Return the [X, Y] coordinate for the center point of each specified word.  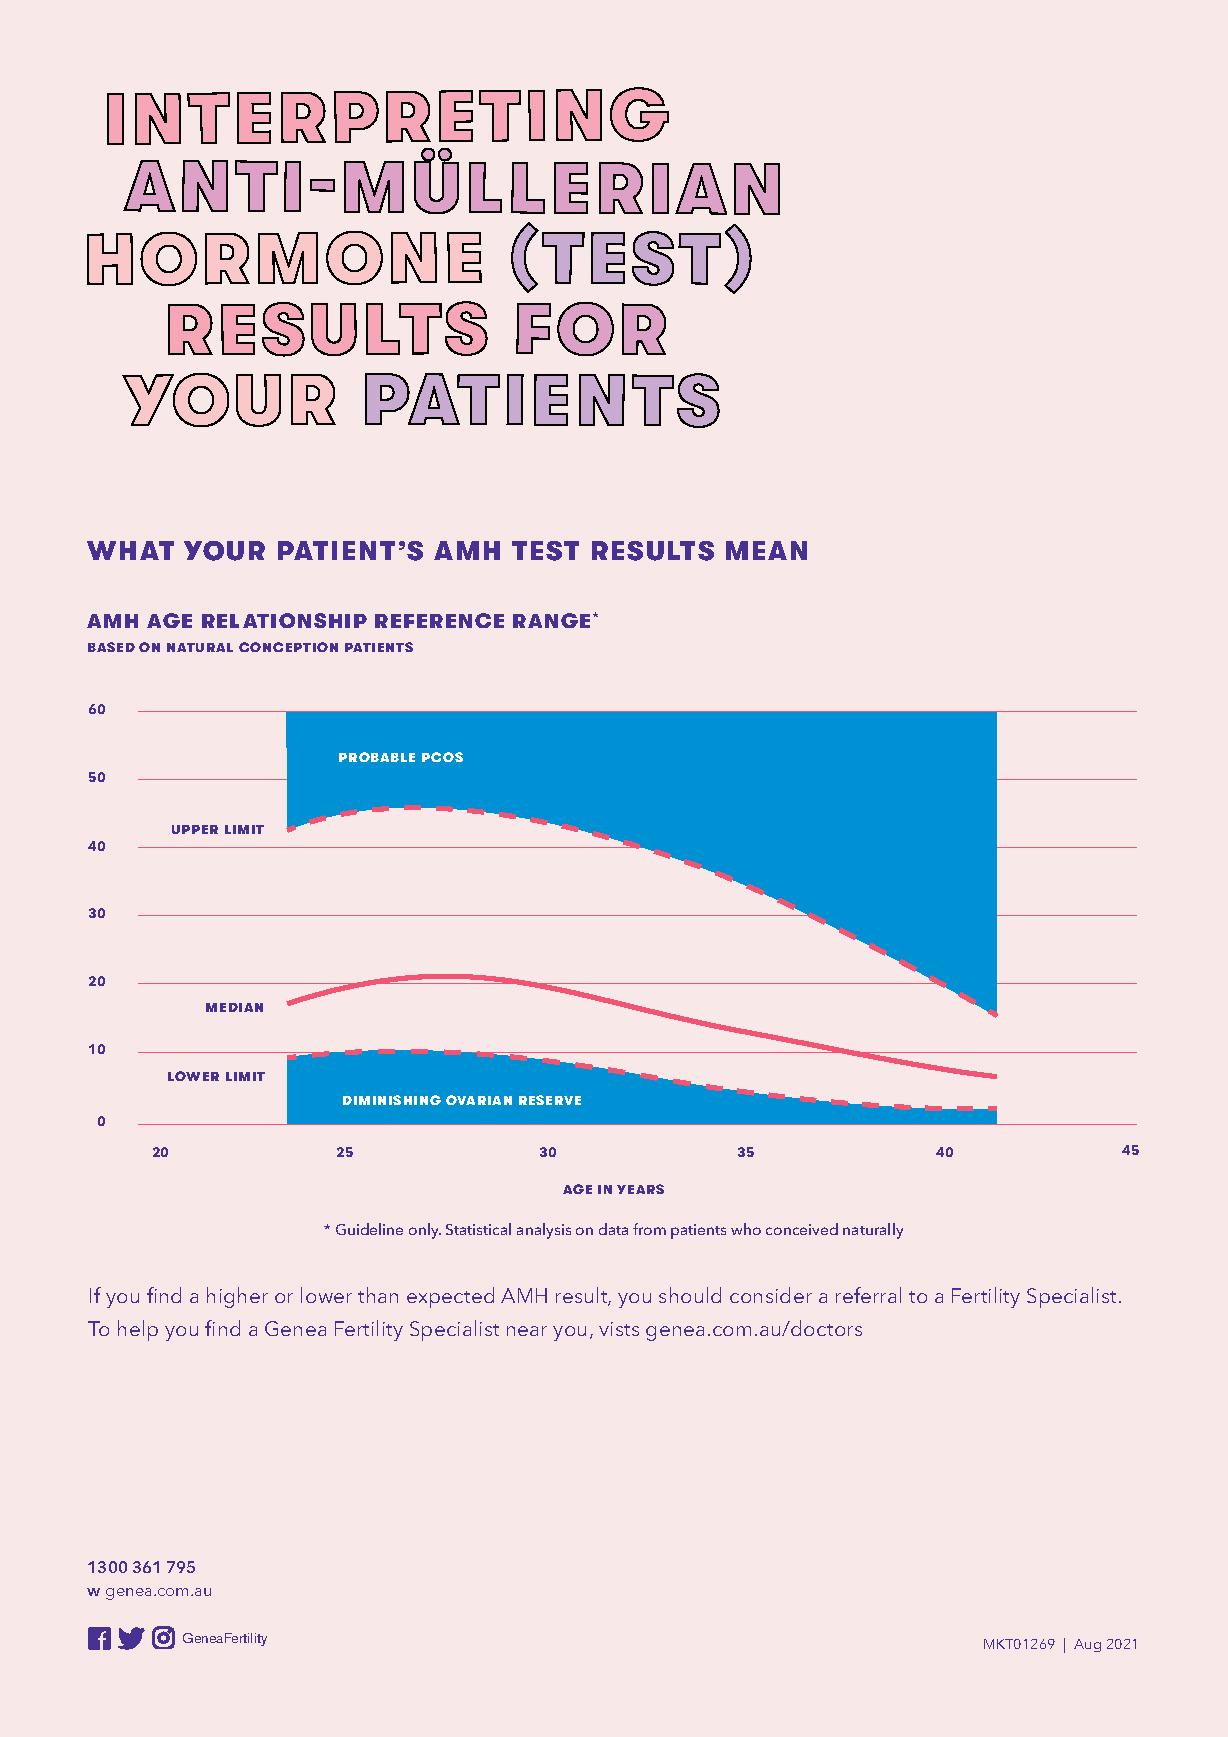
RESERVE [550, 1100]
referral [868, 1295]
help [138, 1330]
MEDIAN [234, 1007]
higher [237, 1297]
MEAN [766, 550]
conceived [802, 1229]
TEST [545, 551]
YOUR [224, 551]
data [613, 1229]
